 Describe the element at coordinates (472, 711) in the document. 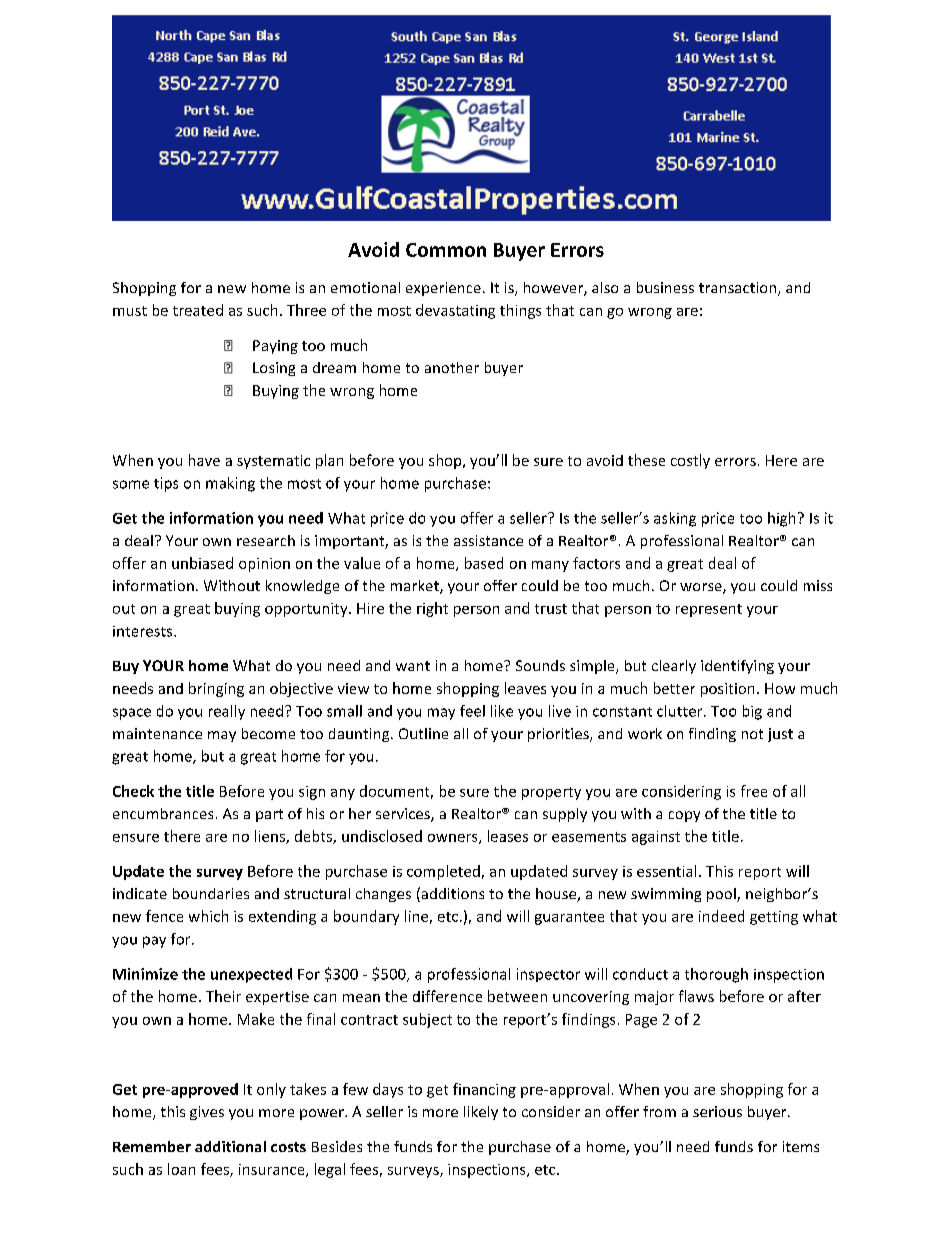

I see `feel` at that location.
